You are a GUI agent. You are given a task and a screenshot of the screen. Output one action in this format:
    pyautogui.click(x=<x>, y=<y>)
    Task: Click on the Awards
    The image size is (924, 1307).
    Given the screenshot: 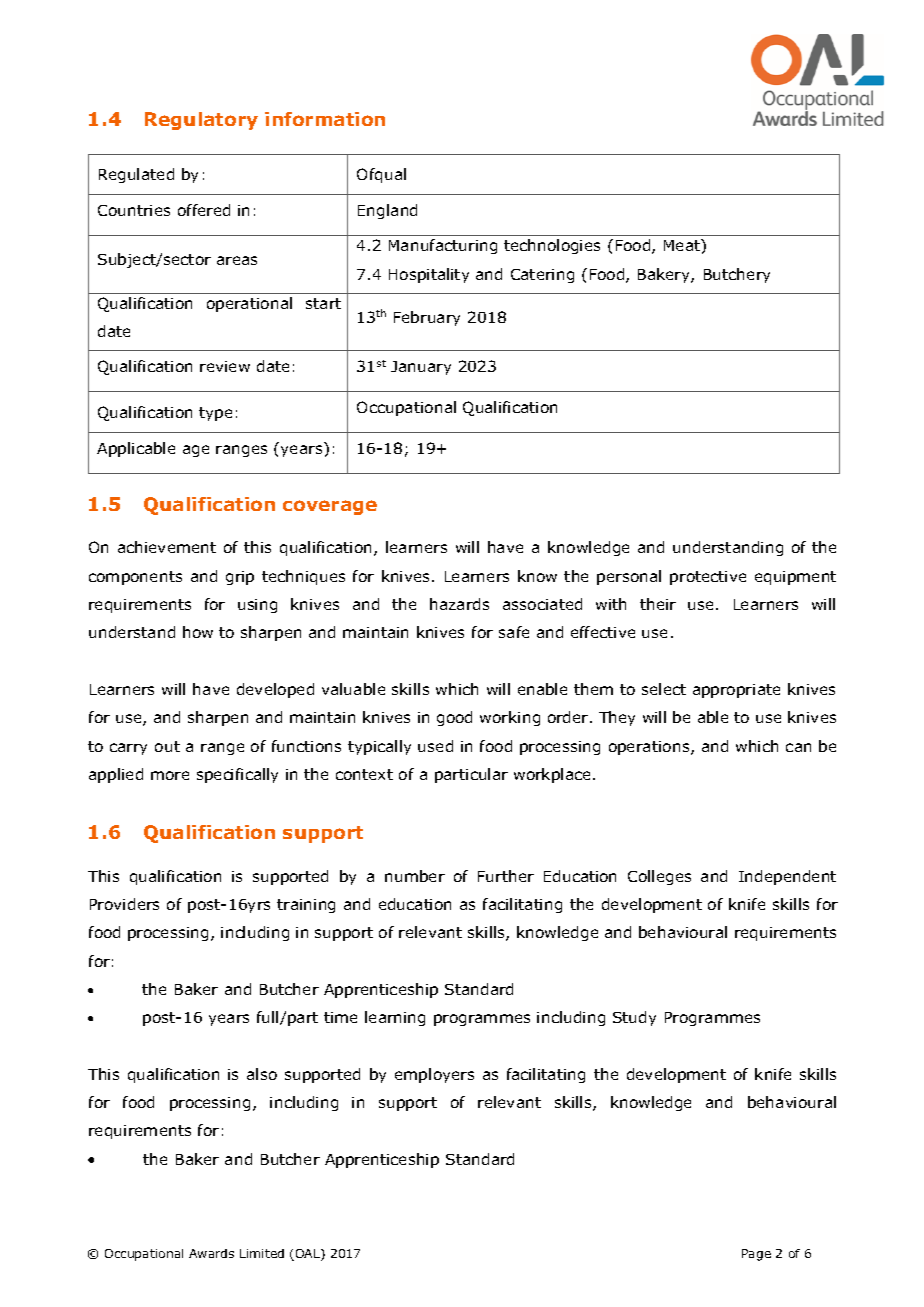 What is the action you would take?
    pyautogui.click(x=211, y=1253)
